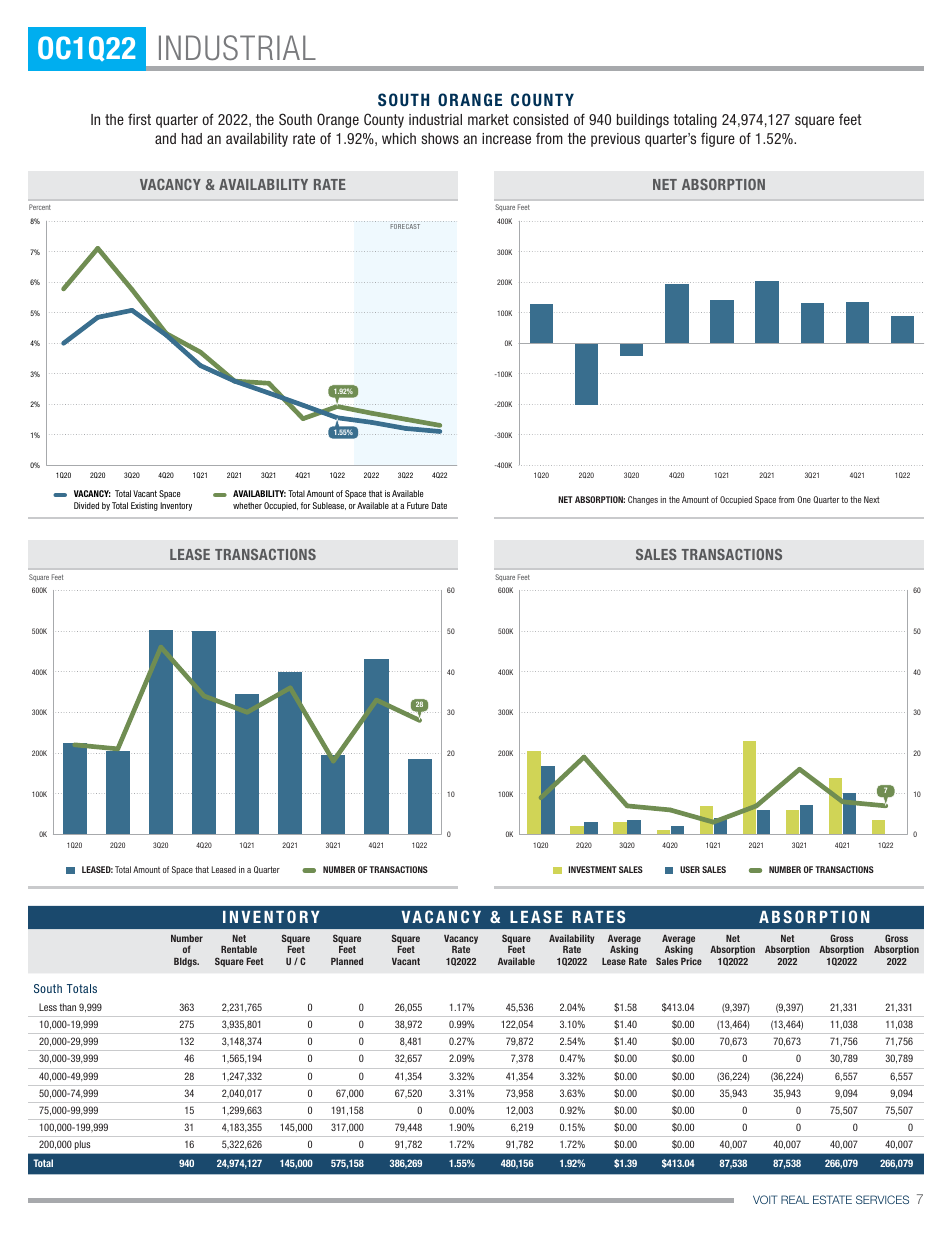 The width and height of the document is (952, 1233). What do you see at coordinates (593, 869) in the document?
I see `INVESTMENT` at bounding box center [593, 869].
